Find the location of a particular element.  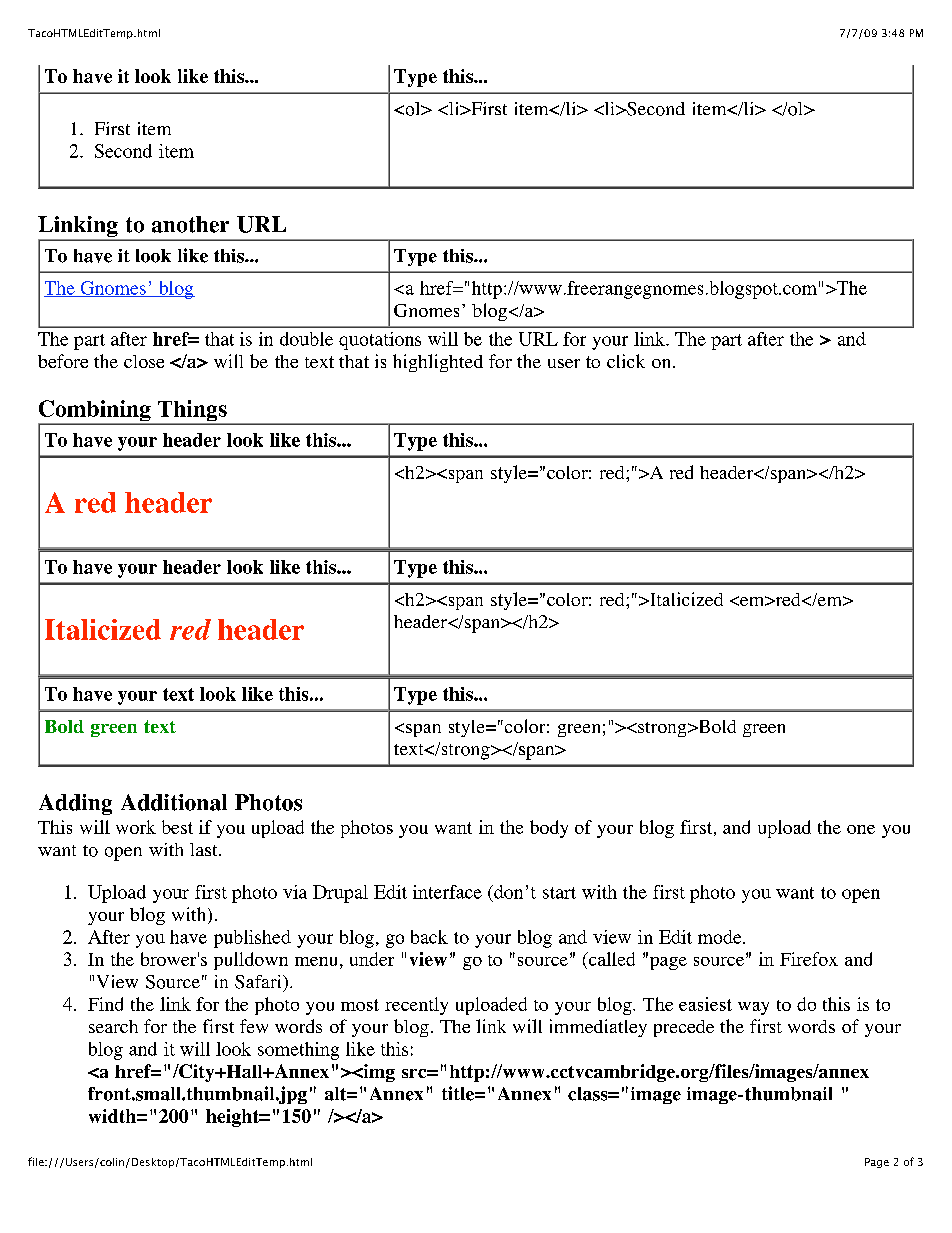

way is located at coordinates (753, 1008).
